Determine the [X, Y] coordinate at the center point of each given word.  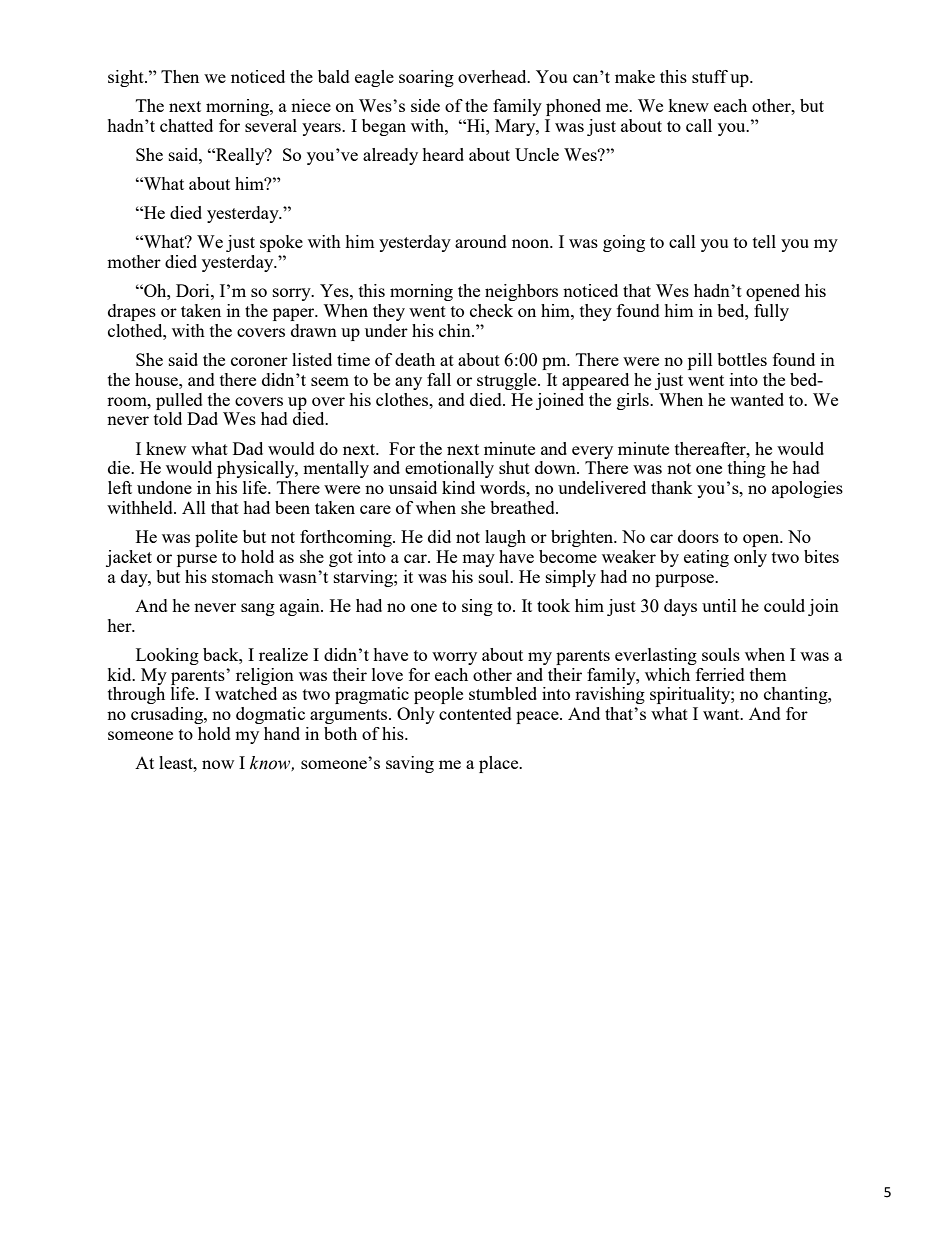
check [491, 310]
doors [698, 536]
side [425, 105]
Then [180, 76]
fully [771, 312]
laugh [505, 538]
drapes [132, 312]
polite [216, 538]
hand [282, 733]
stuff [710, 76]
